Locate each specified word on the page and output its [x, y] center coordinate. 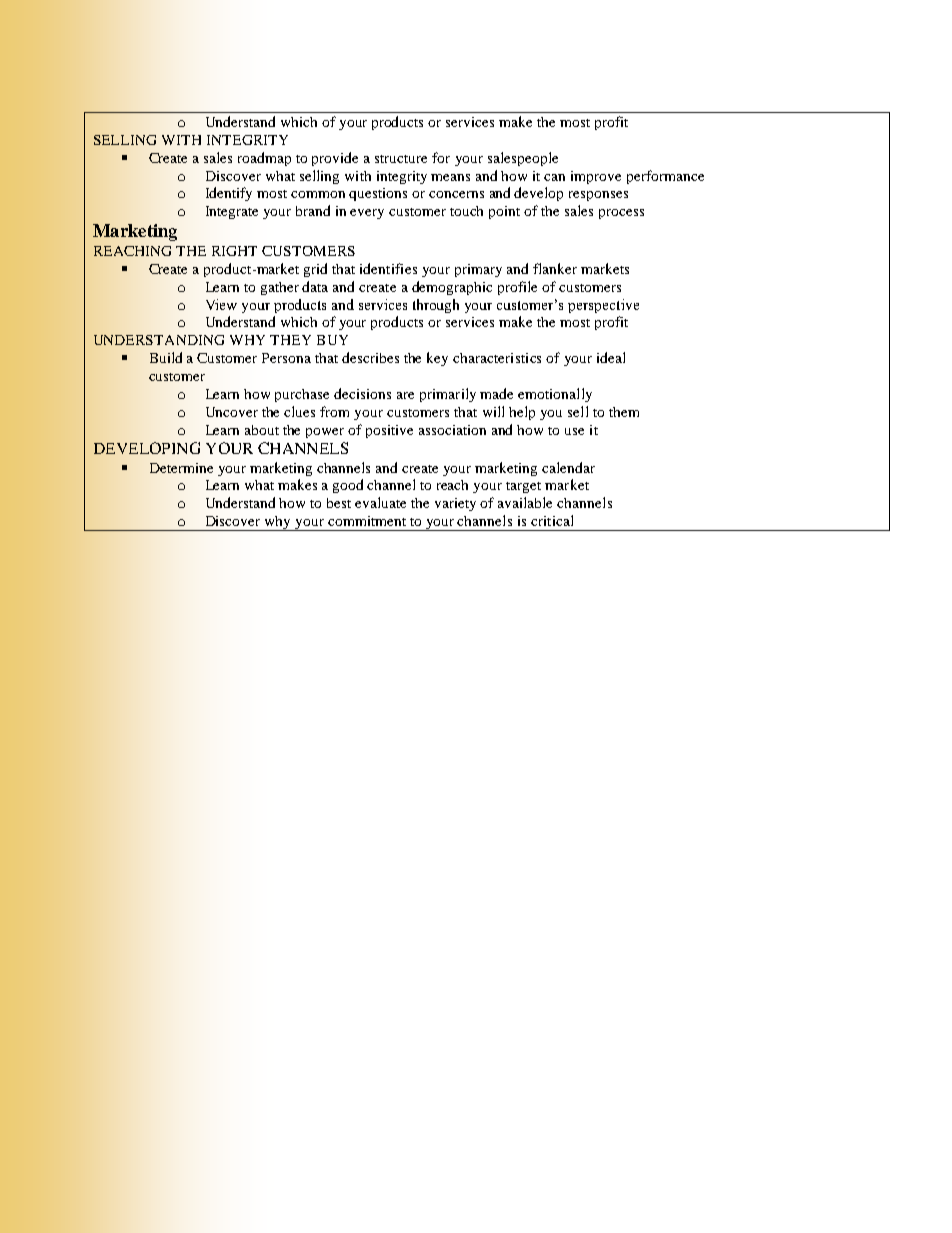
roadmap [264, 159]
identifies [388, 268]
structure [401, 159]
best [339, 503]
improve [596, 177]
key [437, 359]
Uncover [232, 412]
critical [552, 520]
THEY [290, 340]
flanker [555, 268]
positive [389, 431]
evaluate [380, 502]
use [574, 431]
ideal [611, 357]
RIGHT [234, 251]
